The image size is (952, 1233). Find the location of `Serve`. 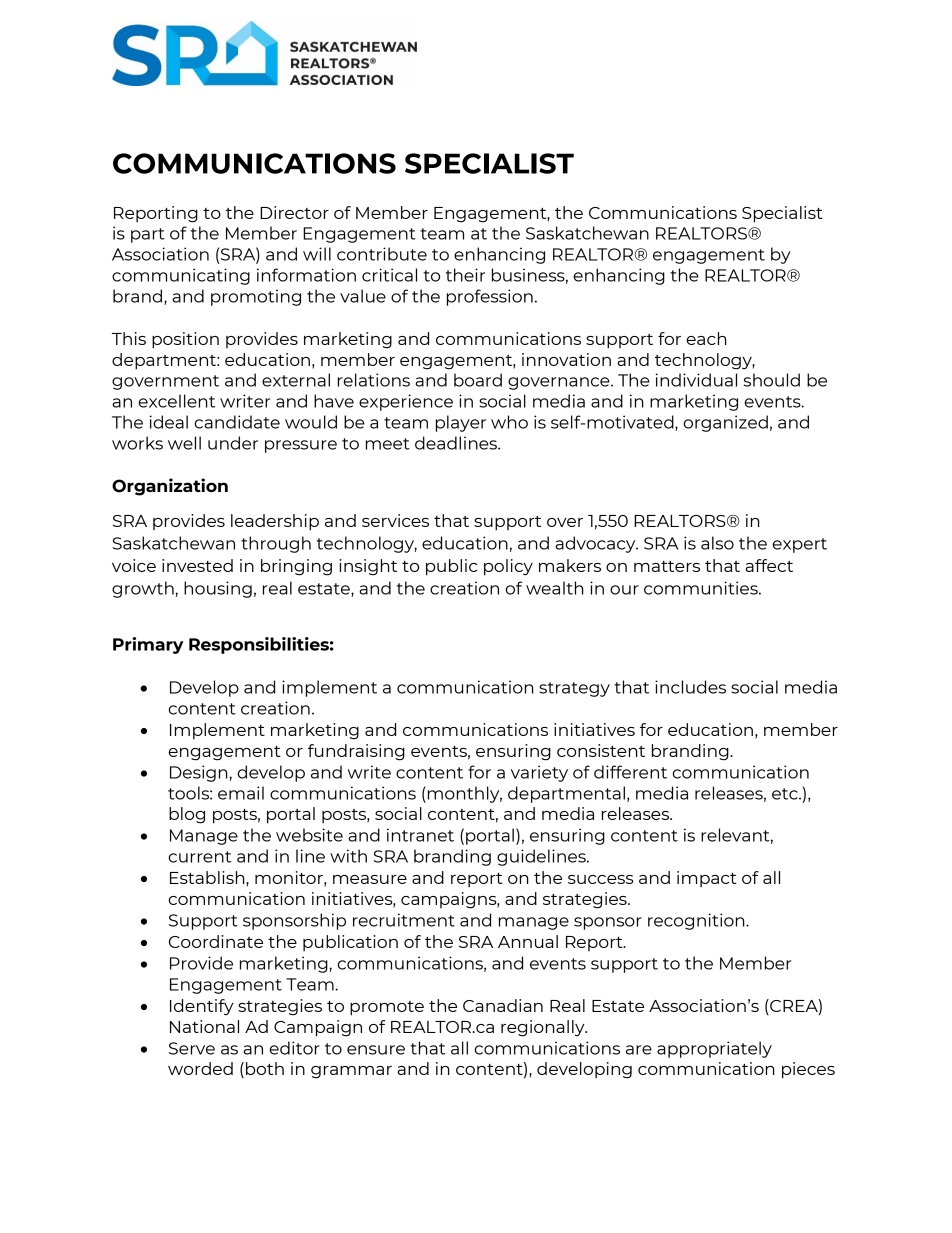

Serve is located at coordinates (192, 1048).
